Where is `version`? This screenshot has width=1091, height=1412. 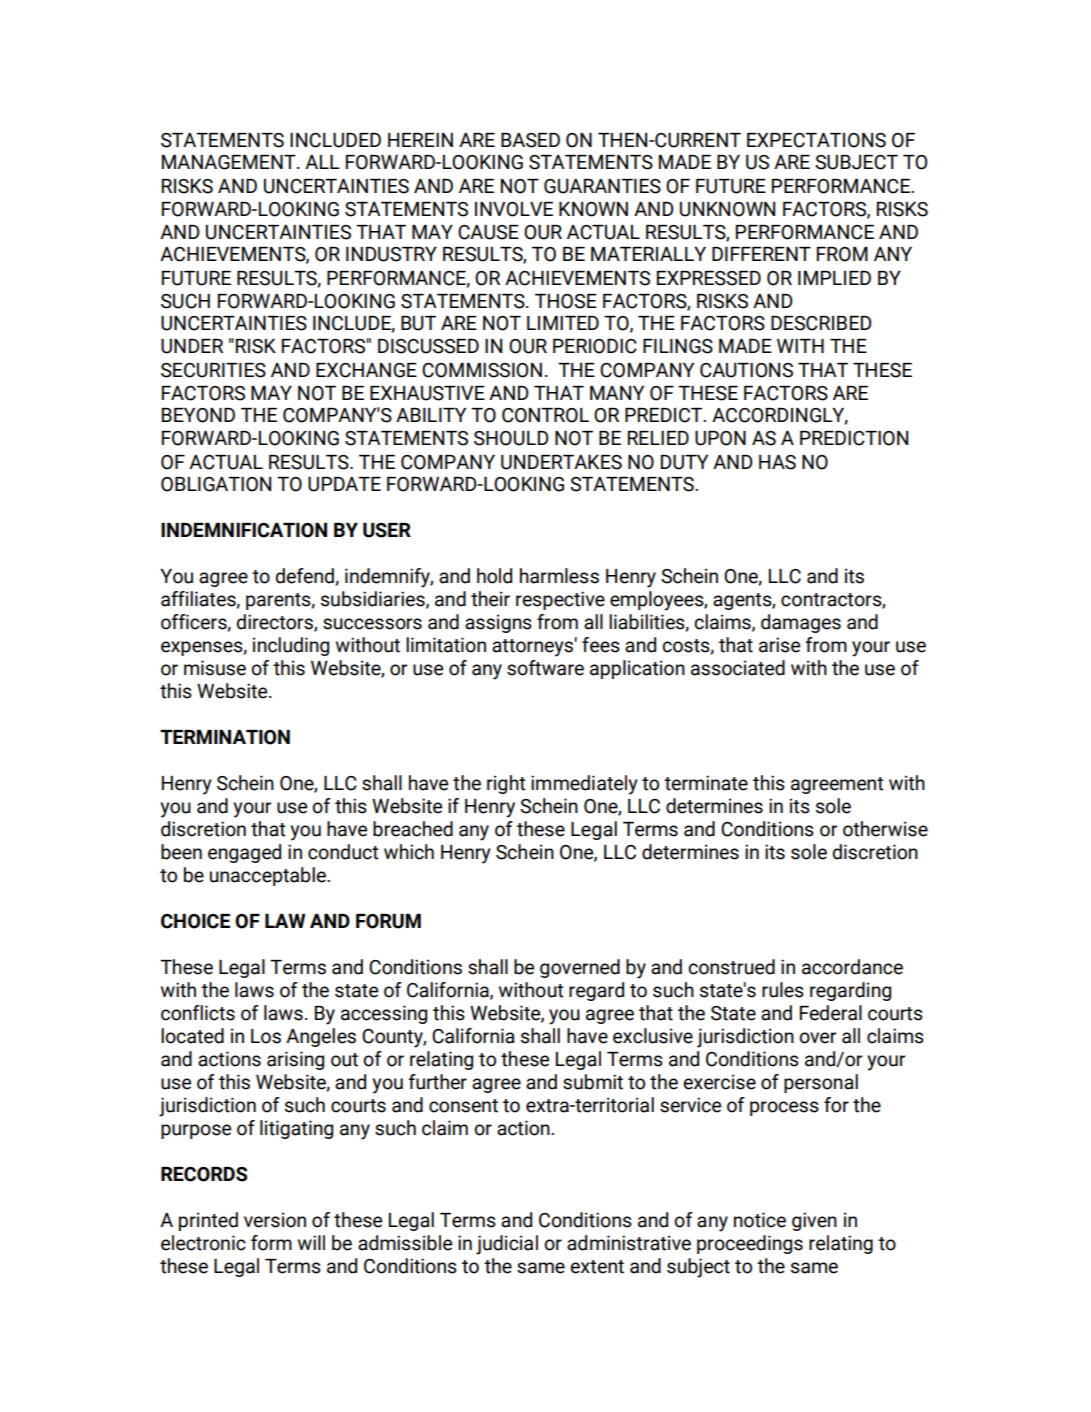
version is located at coordinates (275, 1220).
